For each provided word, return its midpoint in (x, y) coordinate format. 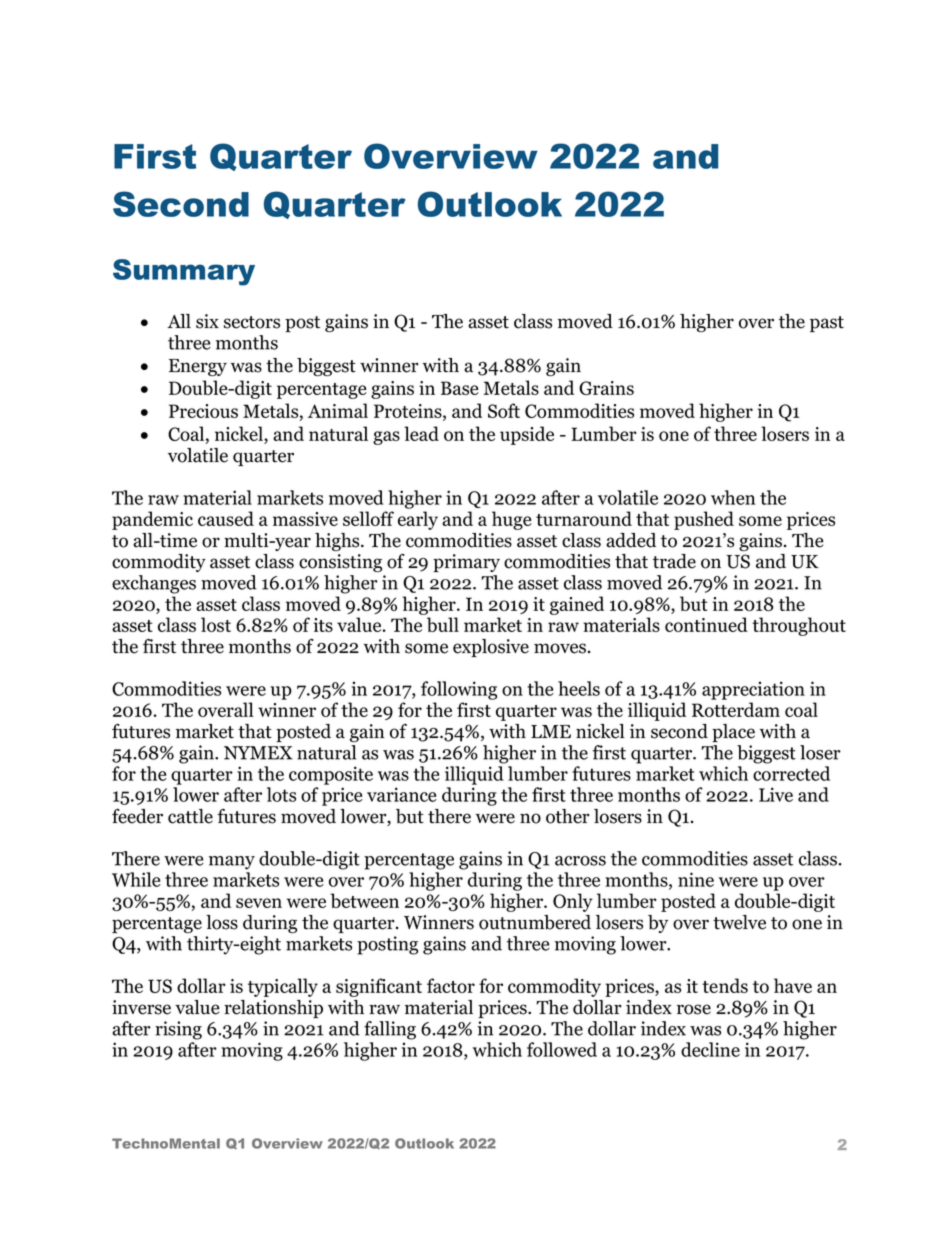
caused (226, 518)
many (232, 863)
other (568, 816)
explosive (491, 648)
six (207, 321)
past (827, 324)
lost (216, 624)
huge (512, 520)
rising (178, 1030)
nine (696, 879)
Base (460, 388)
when (733, 497)
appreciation (753, 690)
